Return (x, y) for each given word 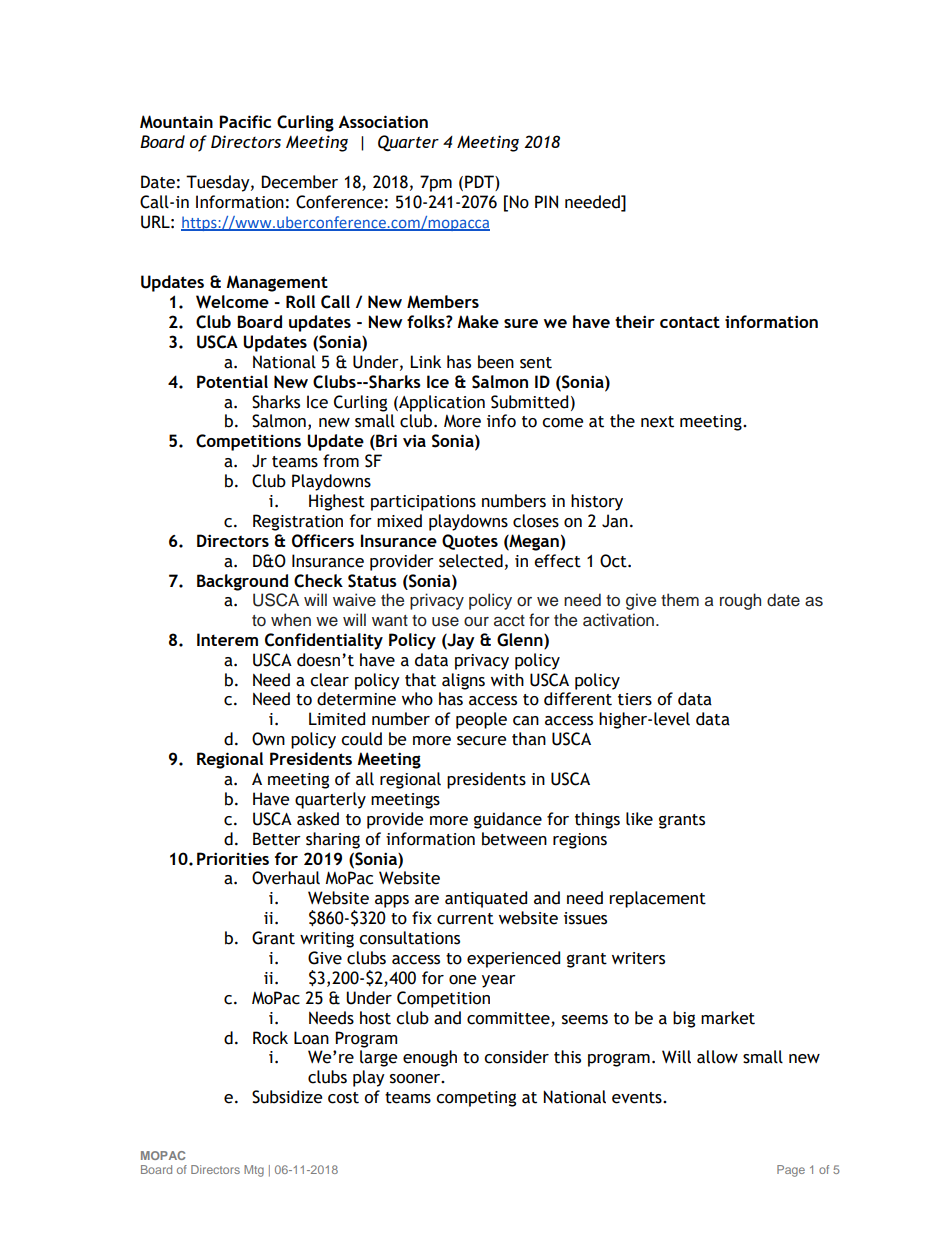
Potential (232, 381)
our (476, 622)
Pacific (245, 121)
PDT (480, 181)
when (291, 620)
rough (740, 601)
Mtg (254, 1171)
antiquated (486, 899)
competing (476, 1099)
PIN (546, 201)
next (657, 422)
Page (791, 1171)
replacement (657, 899)
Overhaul (286, 878)
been (496, 362)
